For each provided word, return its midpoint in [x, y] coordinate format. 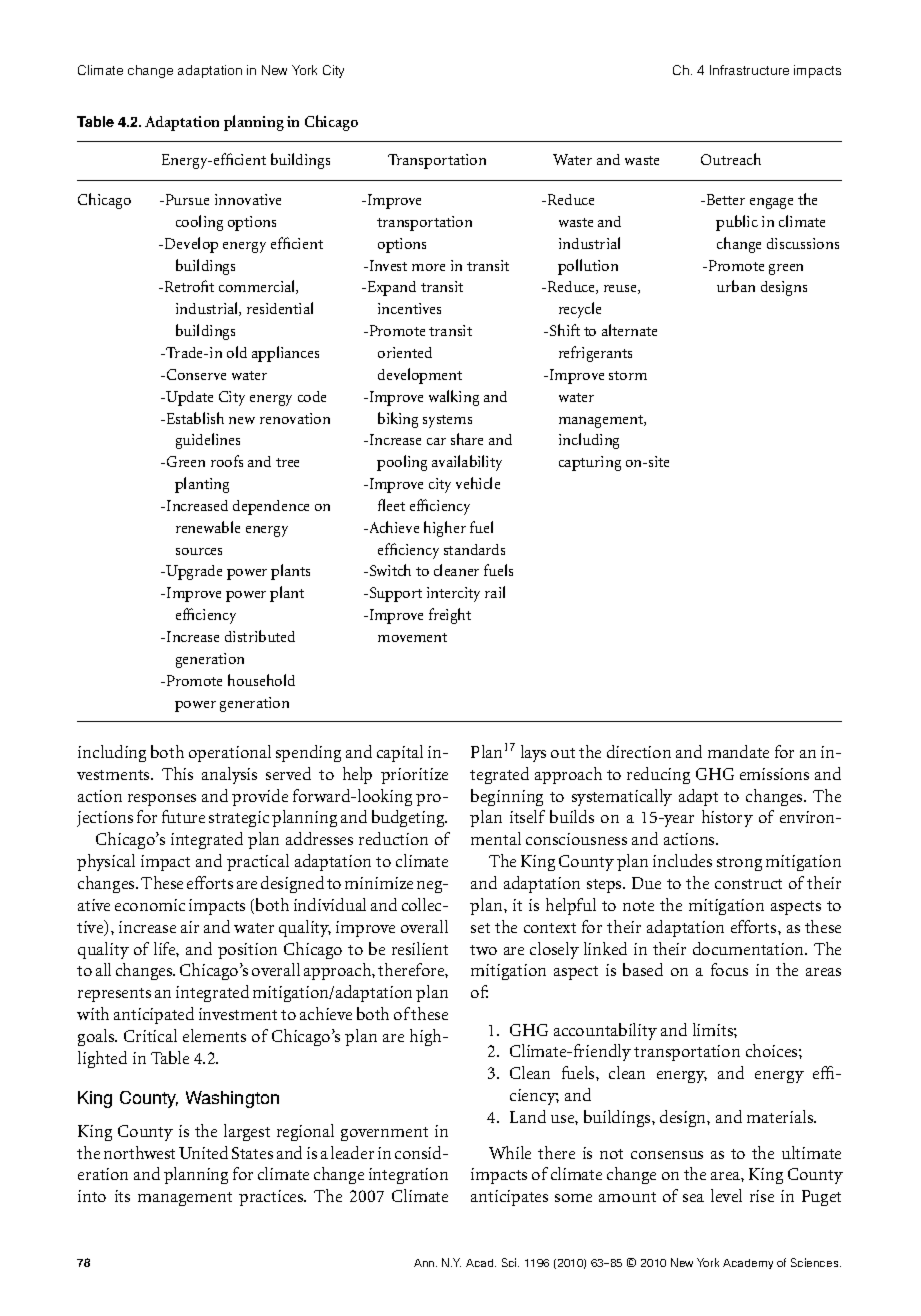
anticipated [154, 1015]
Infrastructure [749, 70]
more [428, 267]
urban [736, 286]
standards [474, 549]
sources [199, 551]
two [483, 950]
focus [729, 969]
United [203, 1152]
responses [162, 800]
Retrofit [189, 286]
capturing [590, 463]
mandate [738, 751]
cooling [199, 223]
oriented [405, 352]
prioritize [414, 776]
